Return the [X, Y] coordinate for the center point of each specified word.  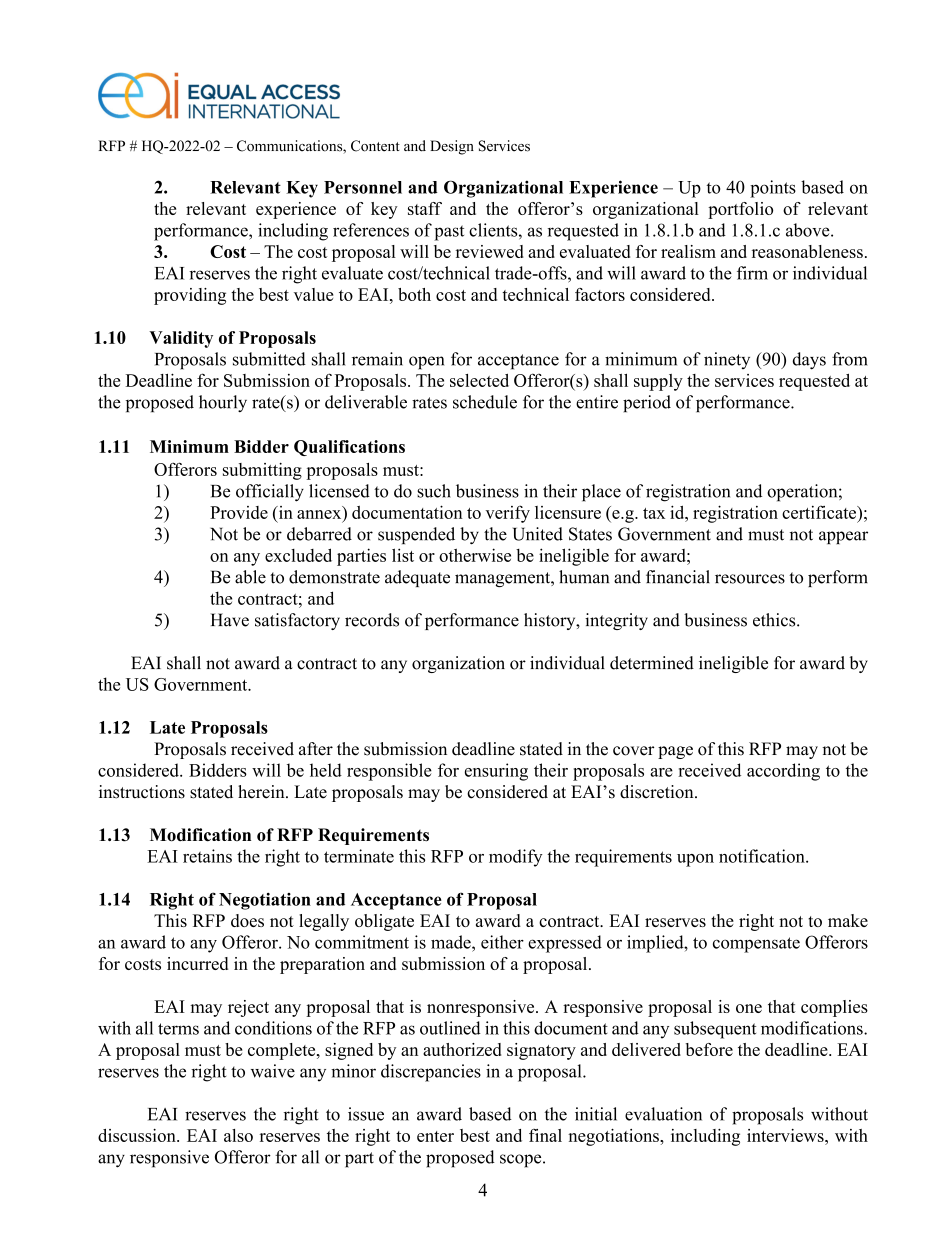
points [773, 189]
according [783, 772]
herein [262, 792]
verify [508, 514]
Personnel [363, 187]
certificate [820, 512]
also [238, 1135]
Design [452, 147]
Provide [239, 512]
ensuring [496, 772]
